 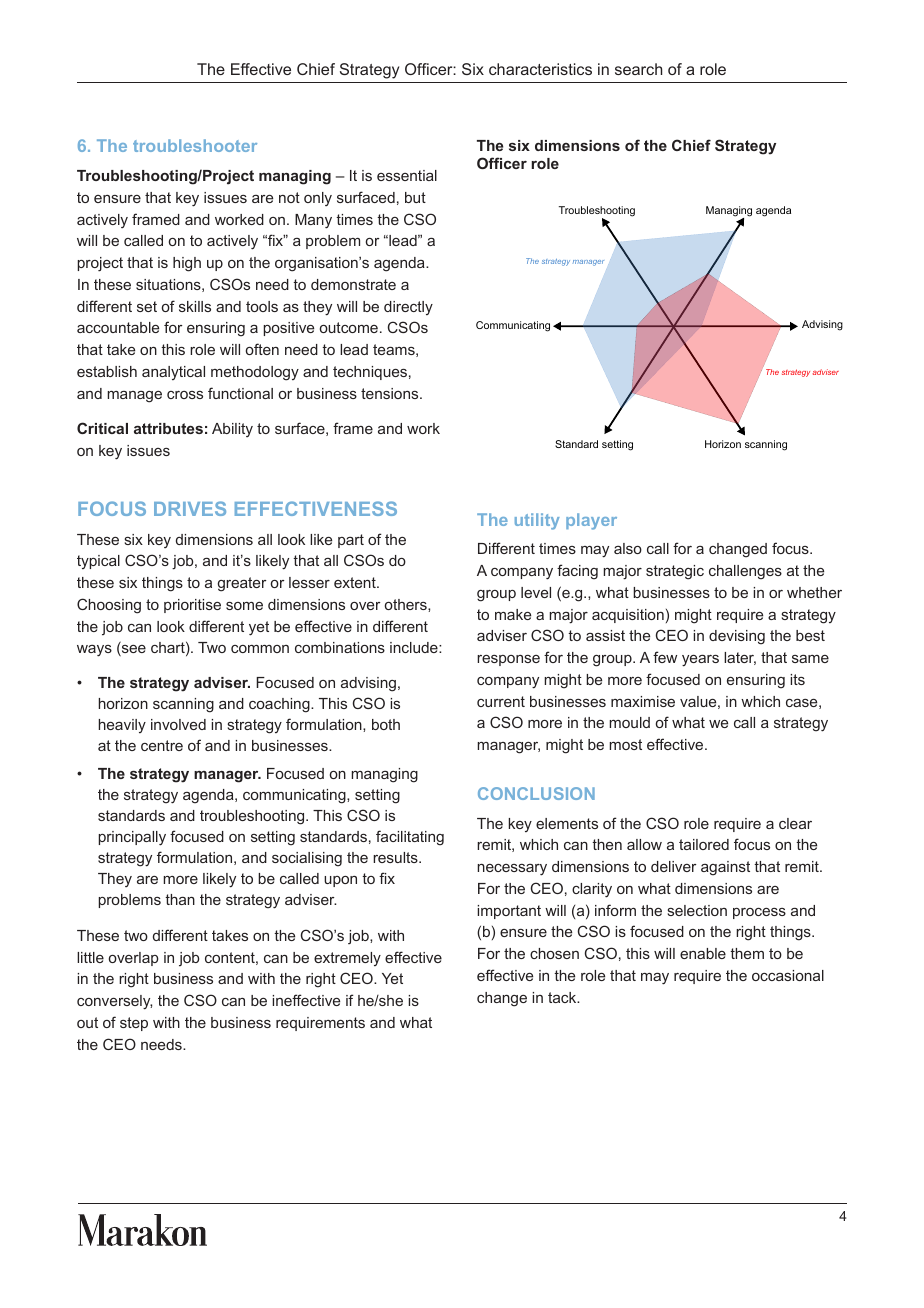 I want to click on tack, so click(x=563, y=997).
